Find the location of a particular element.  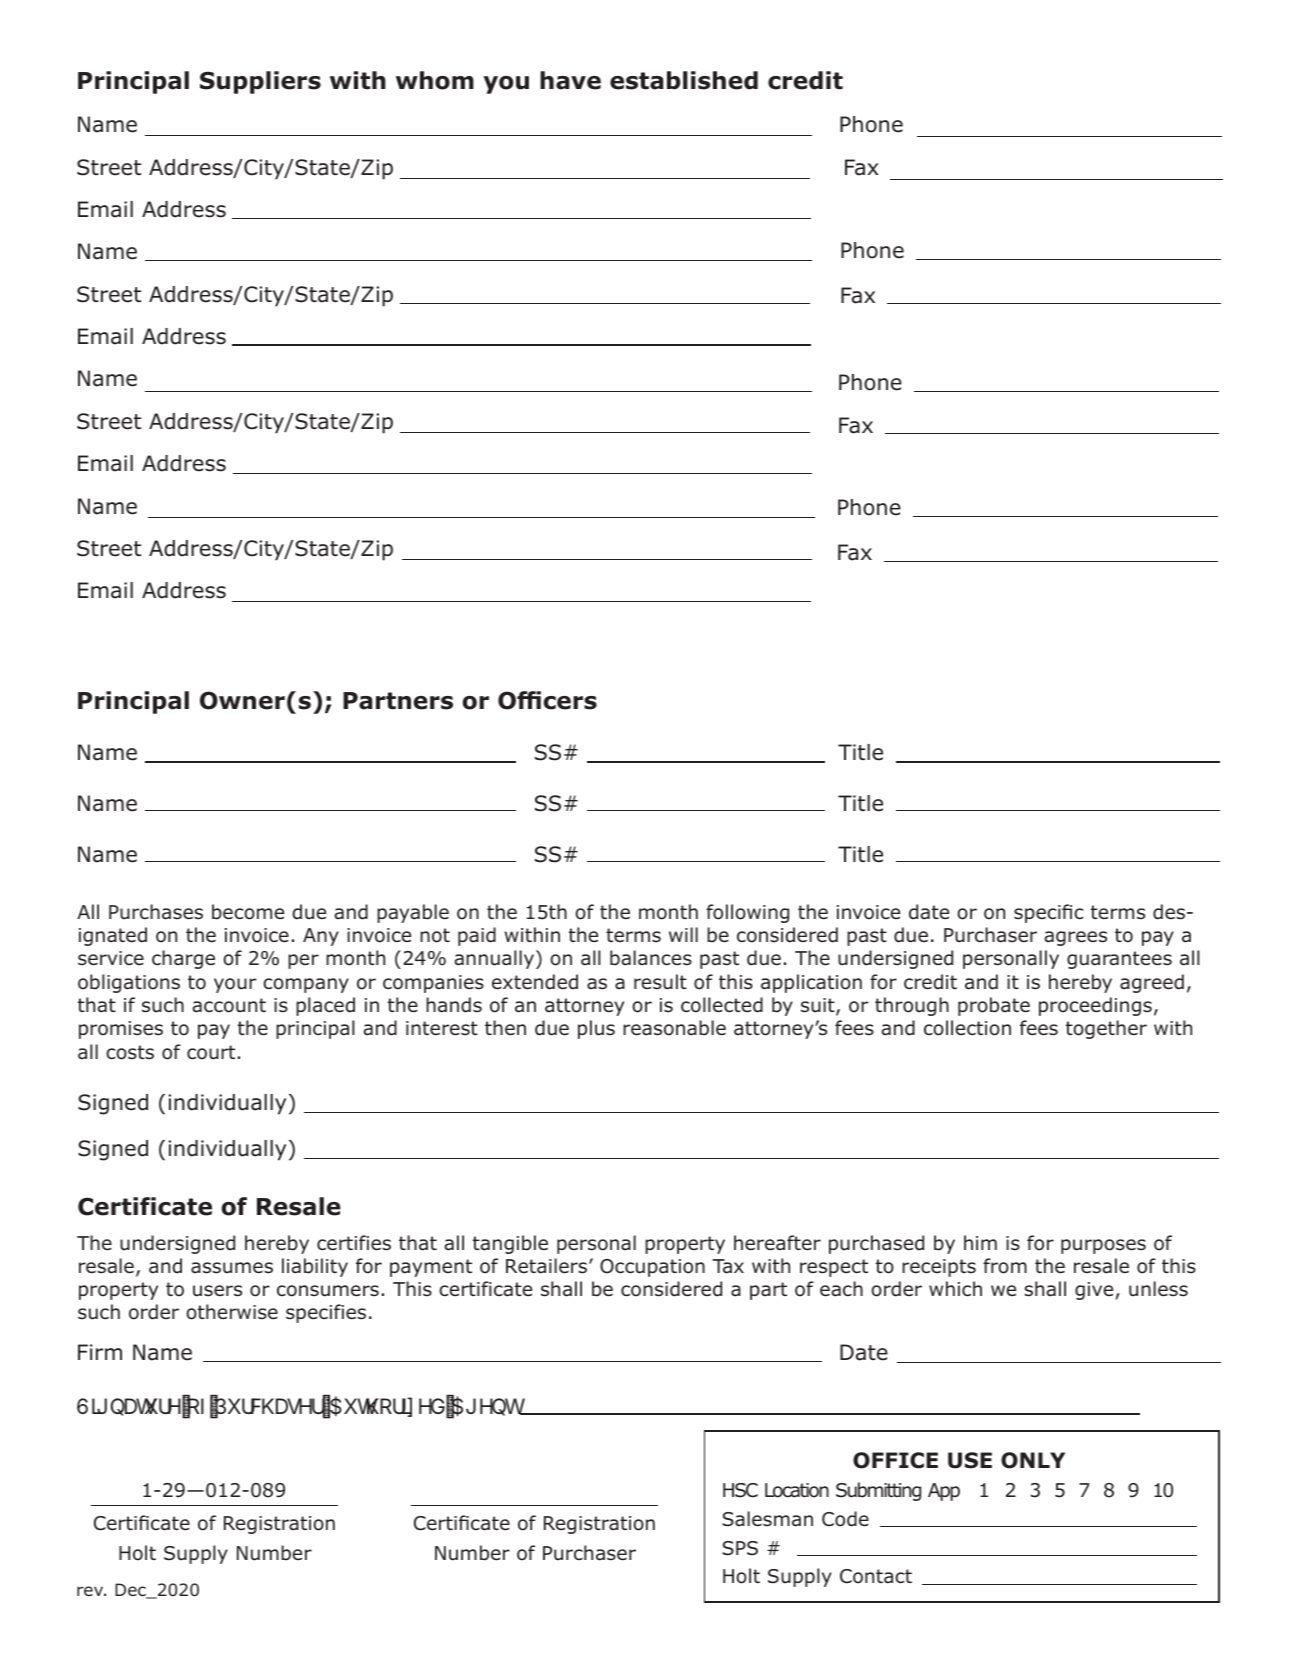

plus is located at coordinates (596, 1029).
